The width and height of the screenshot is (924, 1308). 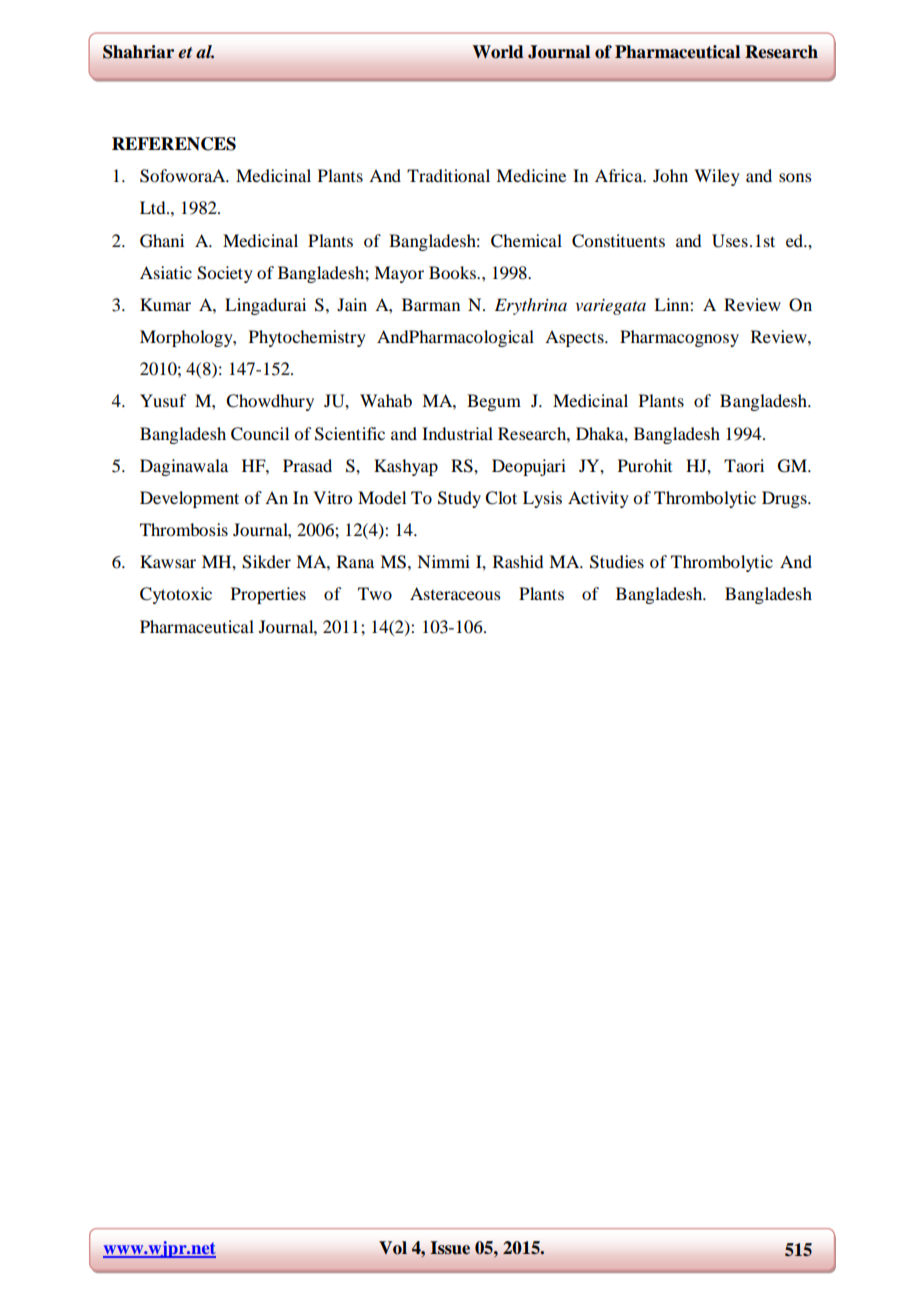 What do you see at coordinates (457, 433) in the screenshot?
I see `Industrial` at bounding box center [457, 433].
